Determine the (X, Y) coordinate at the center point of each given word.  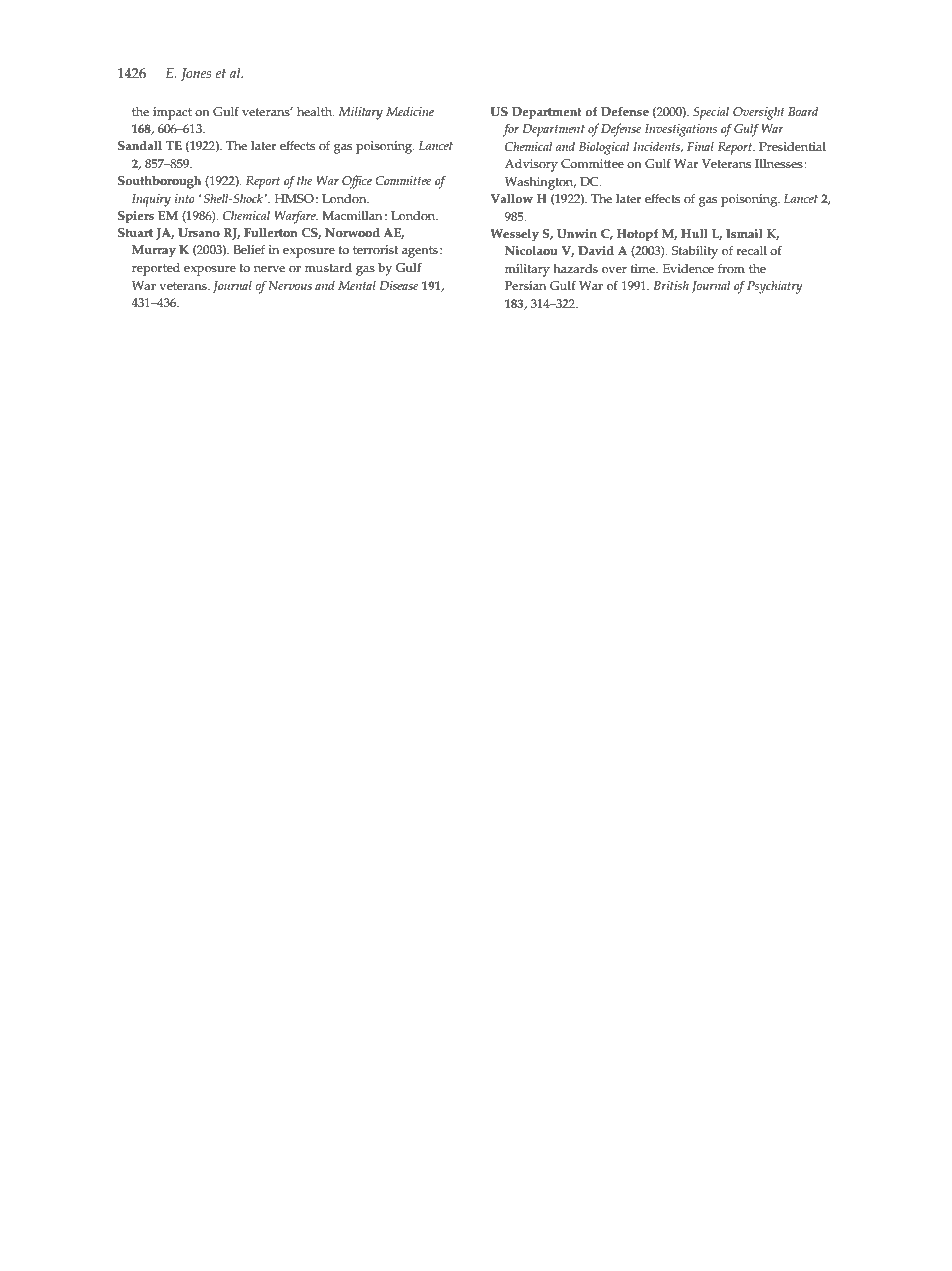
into (185, 198)
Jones (196, 74)
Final (700, 146)
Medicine (410, 111)
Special (711, 113)
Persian (525, 286)
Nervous (290, 285)
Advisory (531, 165)
